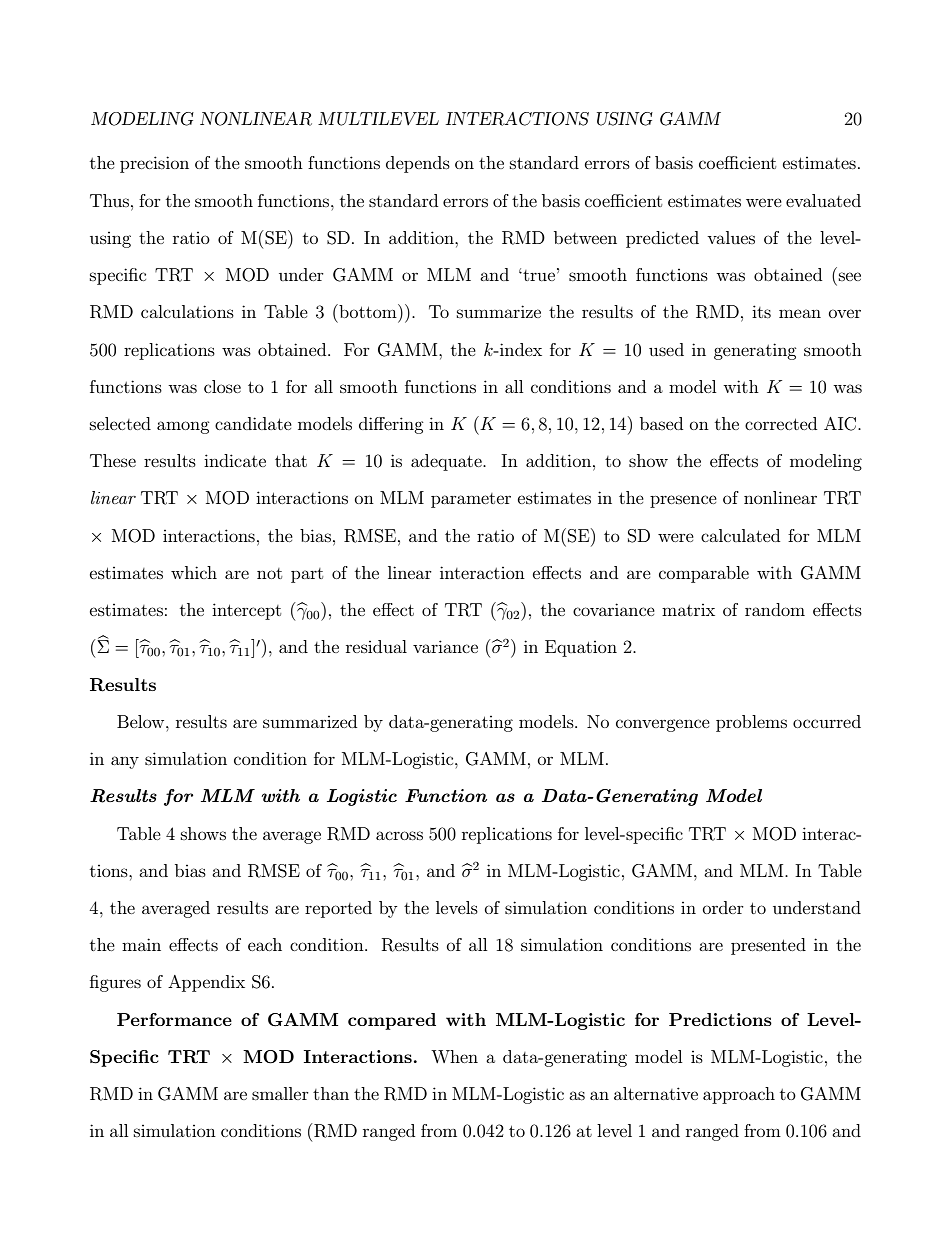 Image resolution: width=952 pixels, height=1233 pixels. Describe the element at coordinates (775, 609) in the screenshot. I see `random` at that location.
